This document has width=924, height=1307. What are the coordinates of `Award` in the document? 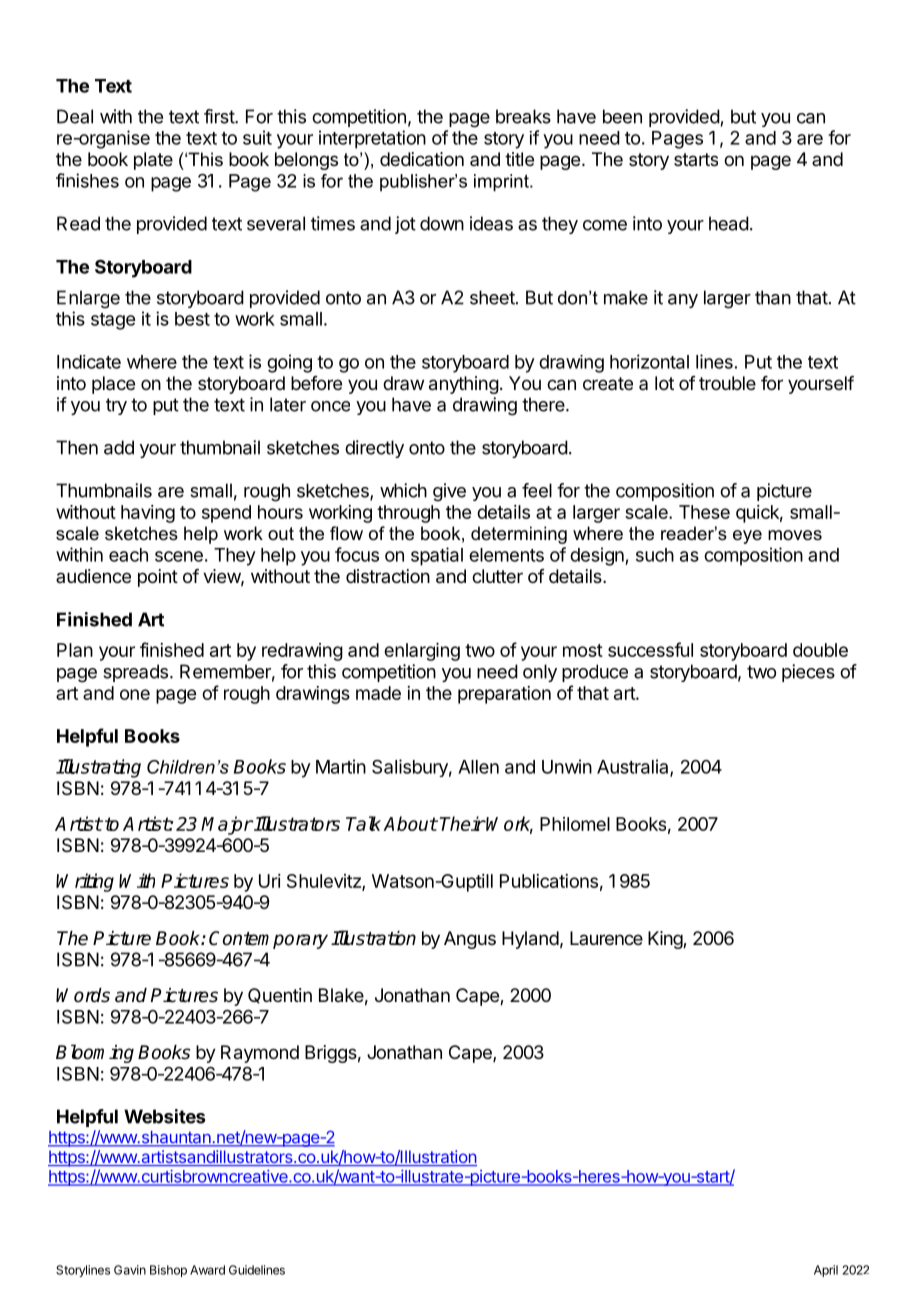 It's located at (207, 1270).
